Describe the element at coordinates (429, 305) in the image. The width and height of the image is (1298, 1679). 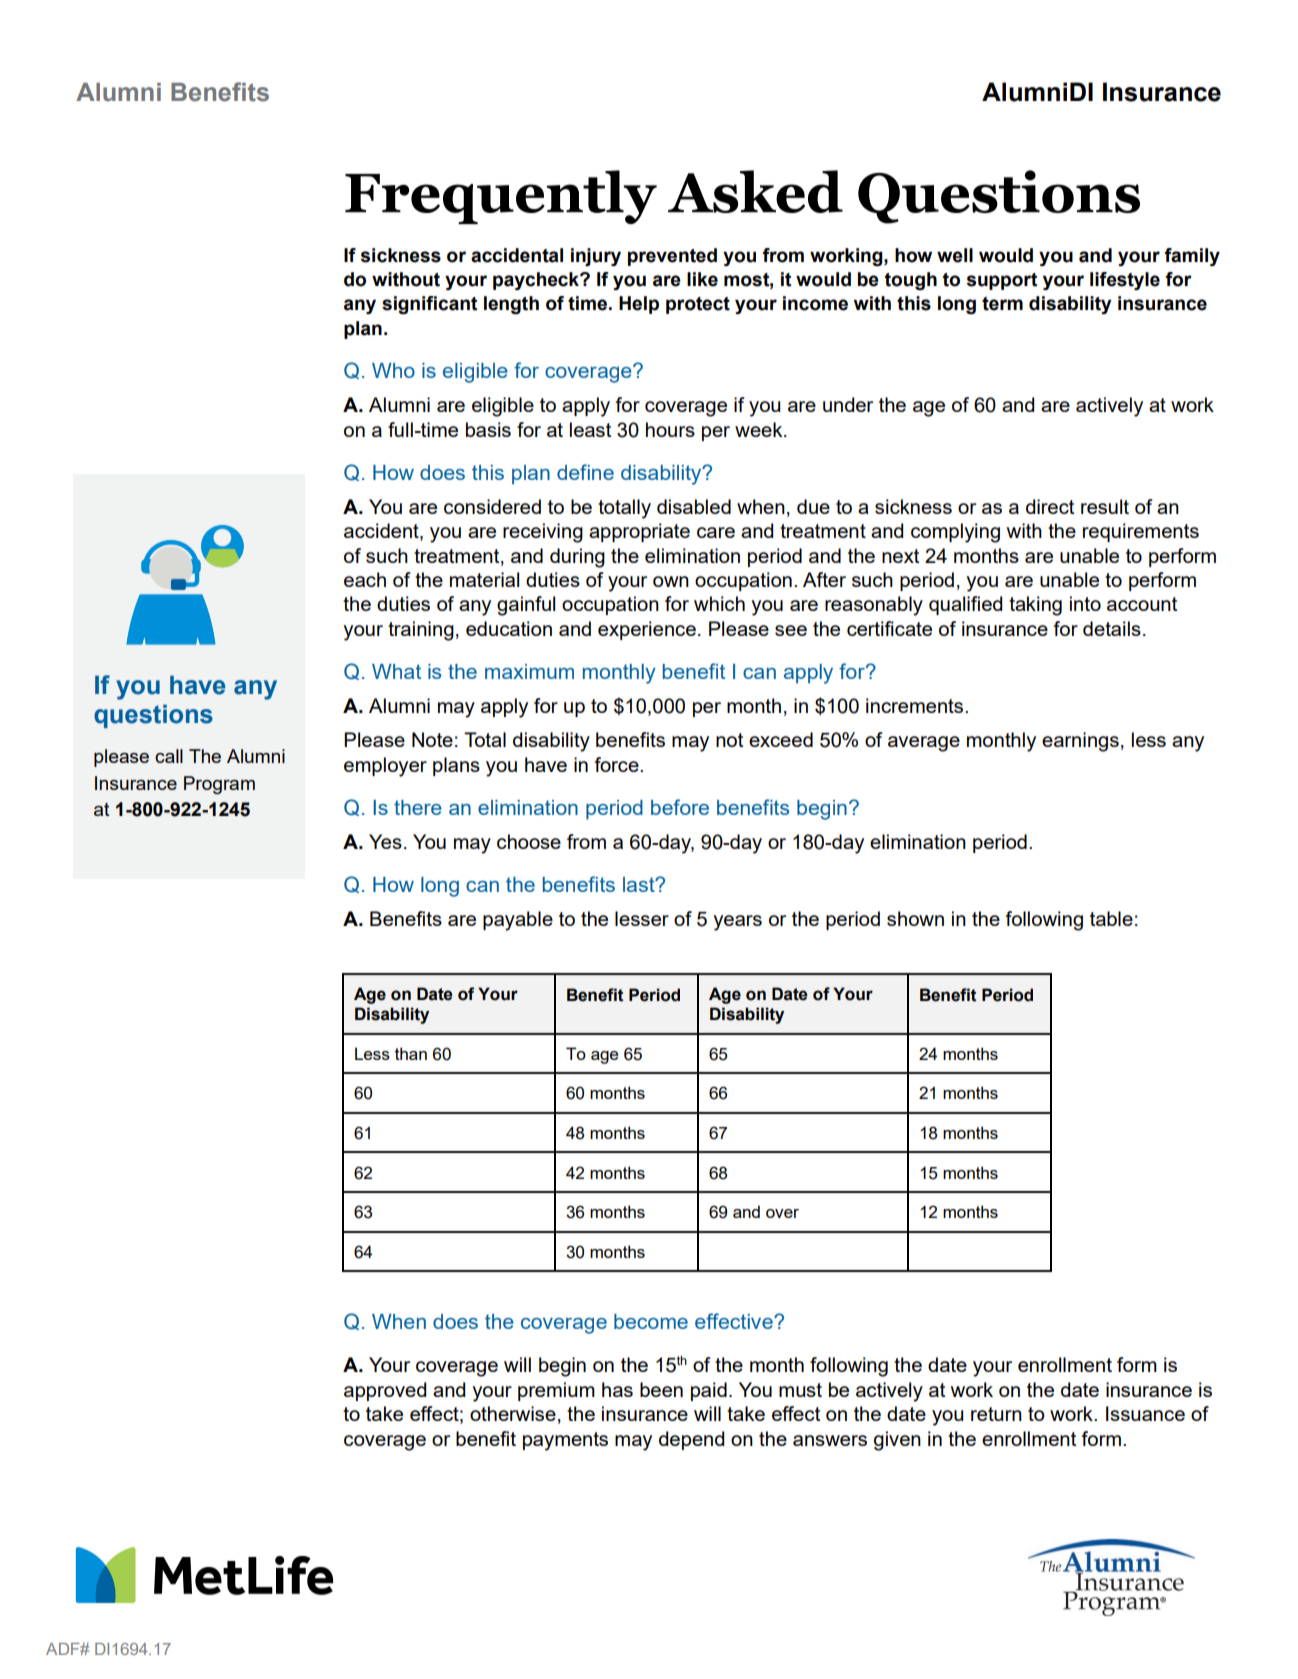
I see `significant` at that location.
